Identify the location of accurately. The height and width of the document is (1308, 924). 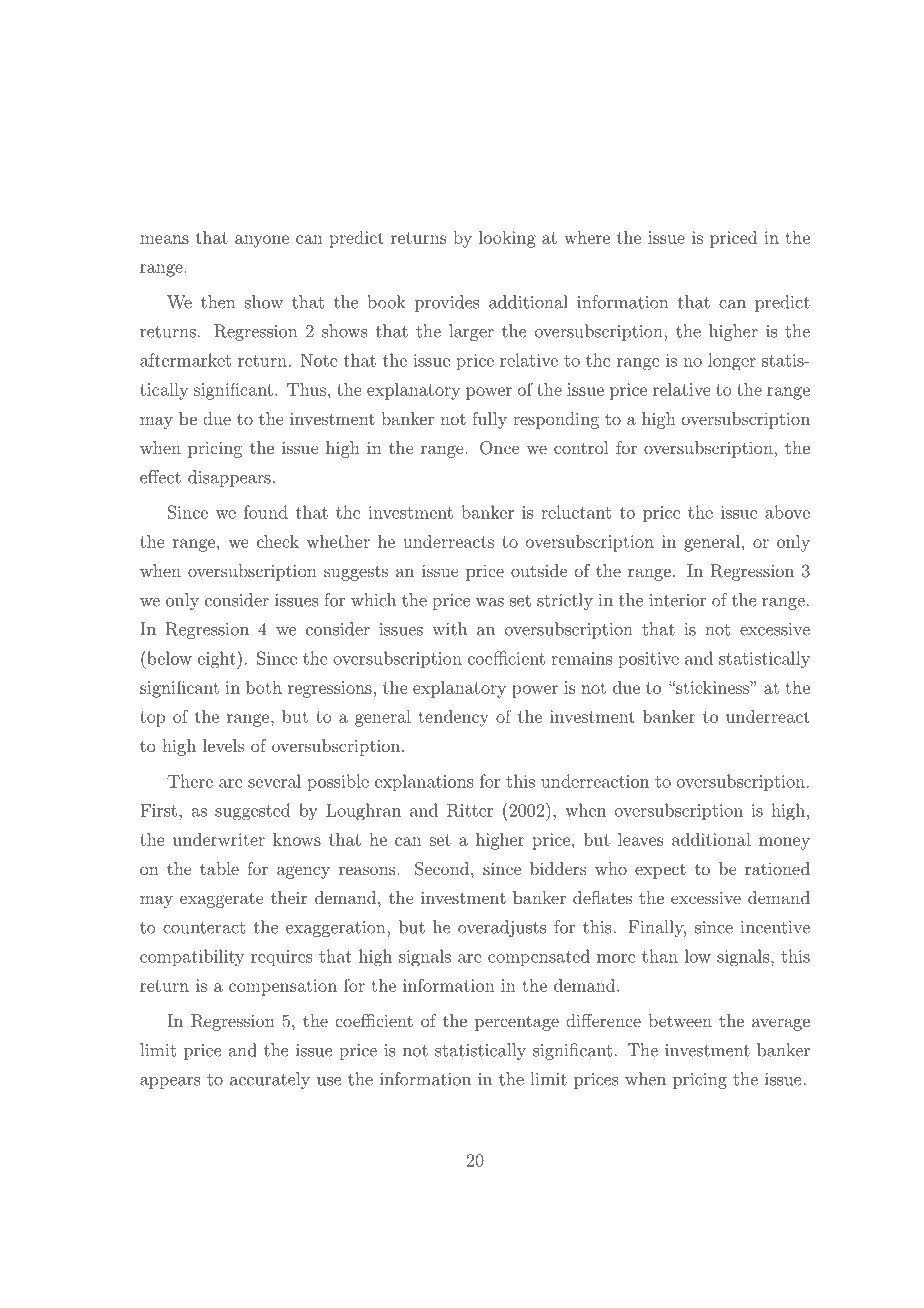
(270, 1080).
